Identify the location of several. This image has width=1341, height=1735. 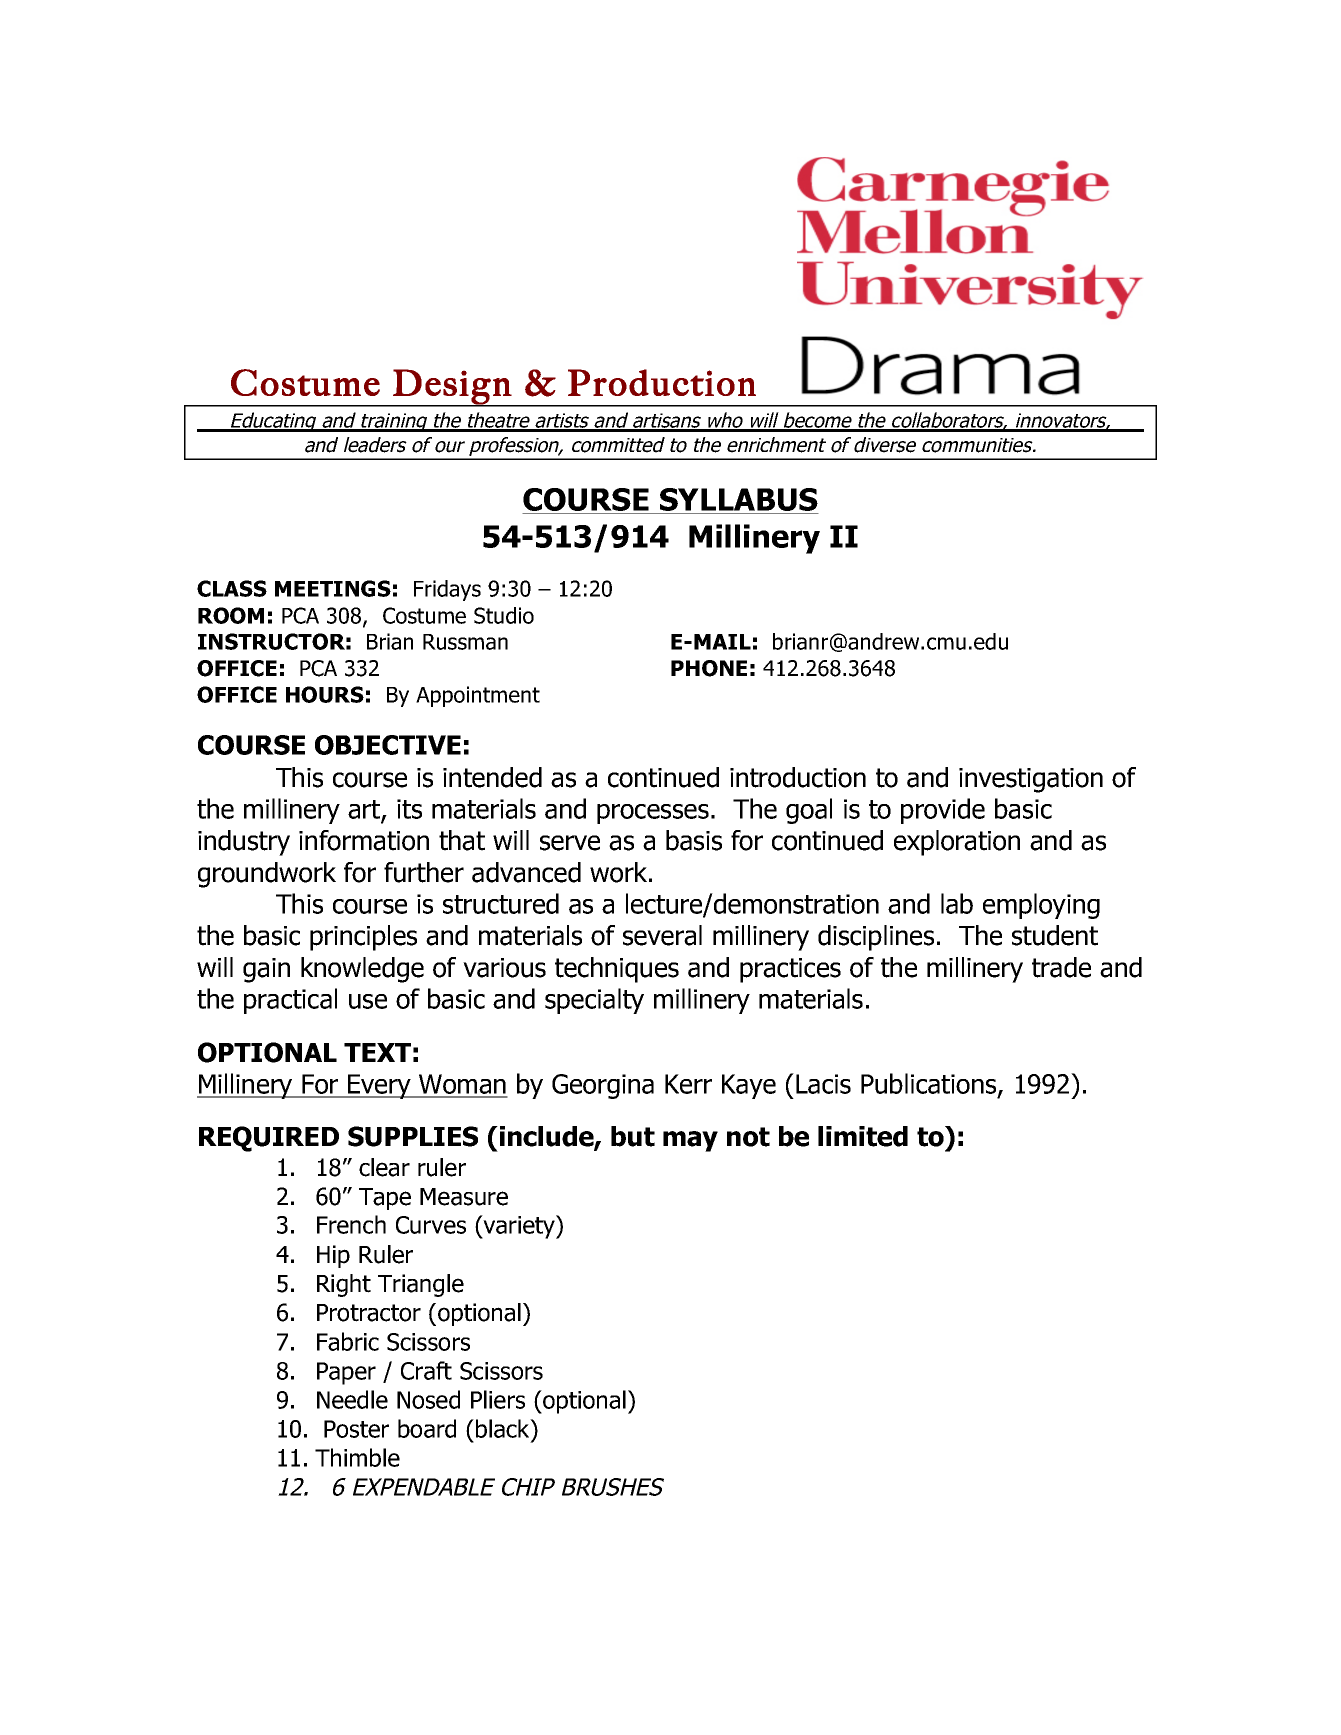
(662, 935).
